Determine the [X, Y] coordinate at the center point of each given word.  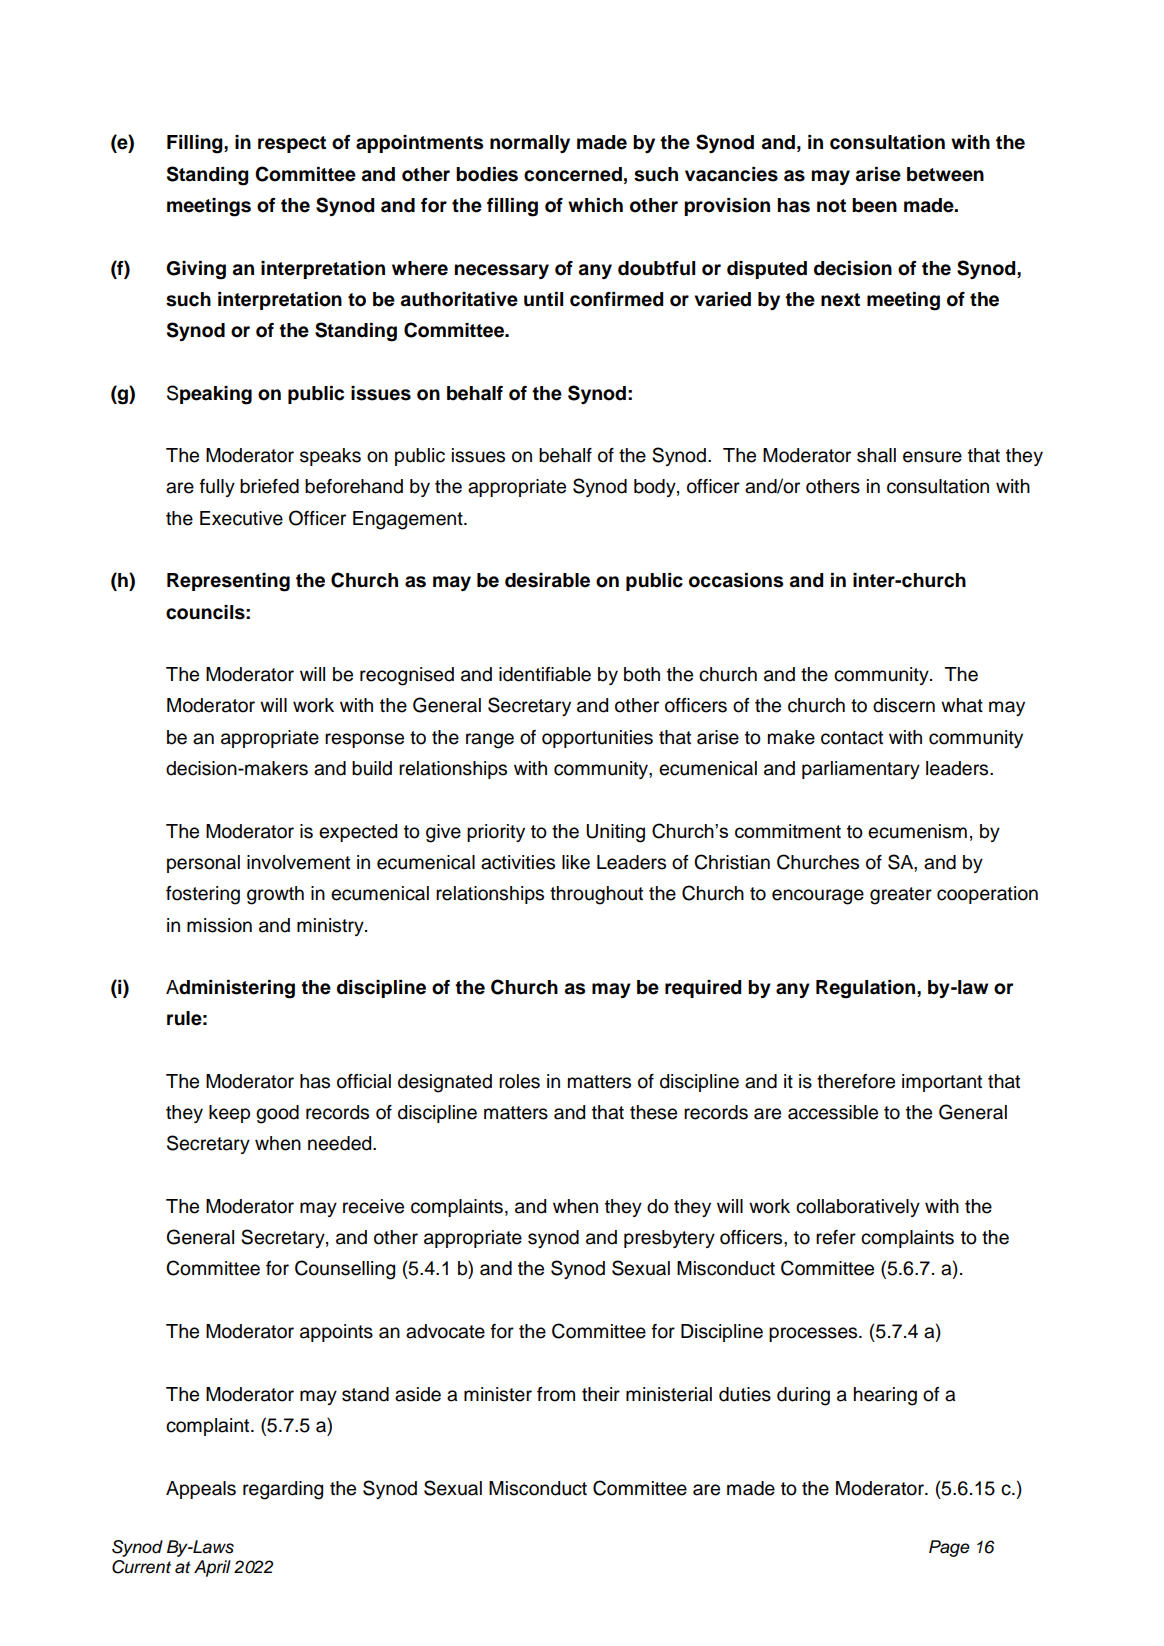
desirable [547, 580]
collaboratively [858, 1208]
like [576, 862]
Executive [241, 518]
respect [292, 144]
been [874, 205]
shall [876, 455]
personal [203, 864]
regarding [283, 1490]
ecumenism [917, 831]
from [556, 1394]
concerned [573, 174]
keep [229, 1114]
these [653, 1112]
